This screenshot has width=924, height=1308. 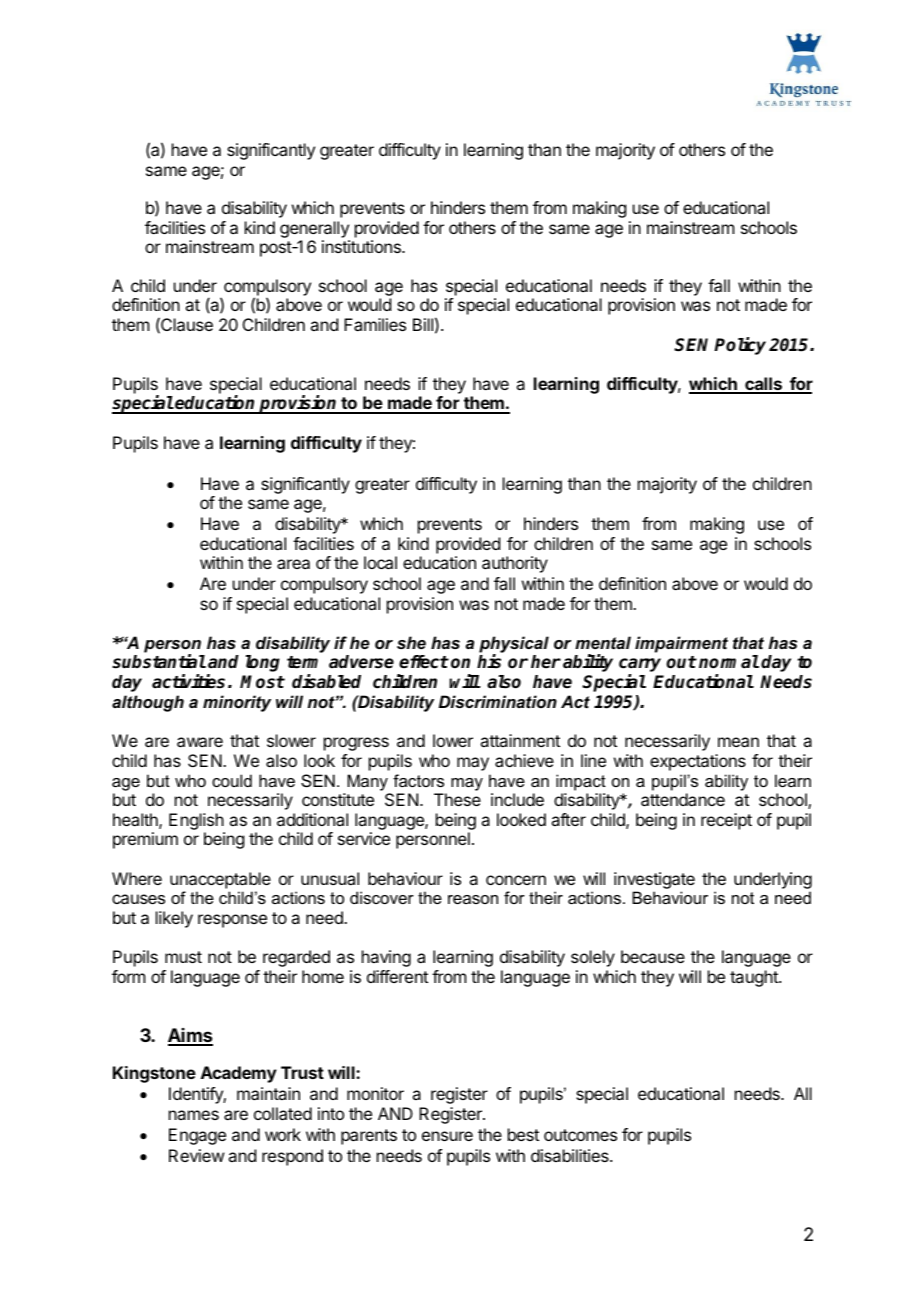 I want to click on impairment, so click(x=681, y=644).
